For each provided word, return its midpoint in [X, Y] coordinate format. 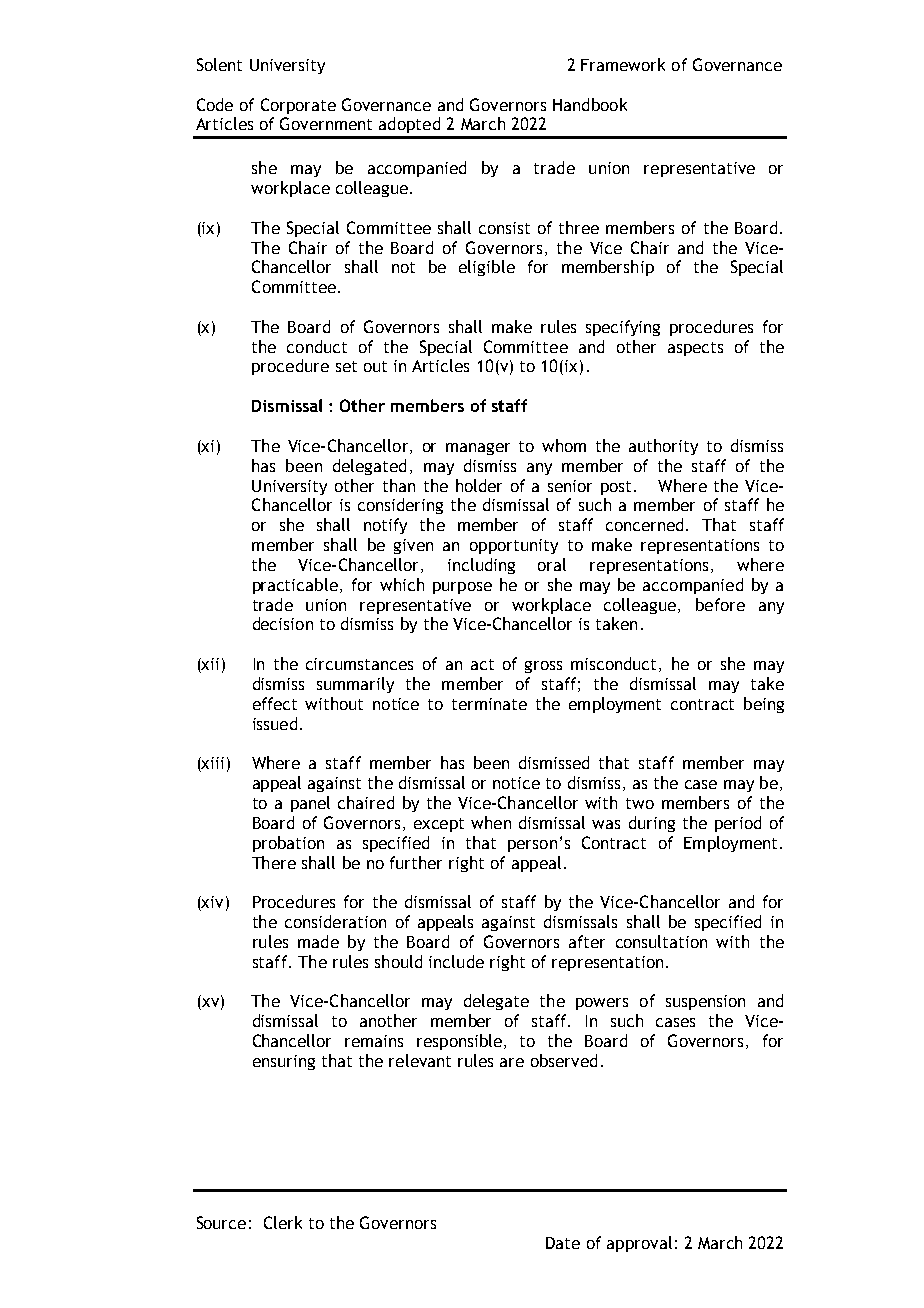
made [318, 941]
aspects [695, 349]
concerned [644, 524]
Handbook [590, 104]
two [640, 803]
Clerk [283, 1222]
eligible [487, 268]
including [481, 566]
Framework [623, 64]
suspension [705, 1002]
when [491, 822]
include [456, 961]
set [346, 366]
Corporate [298, 106]
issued [275, 723]
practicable [295, 586]
